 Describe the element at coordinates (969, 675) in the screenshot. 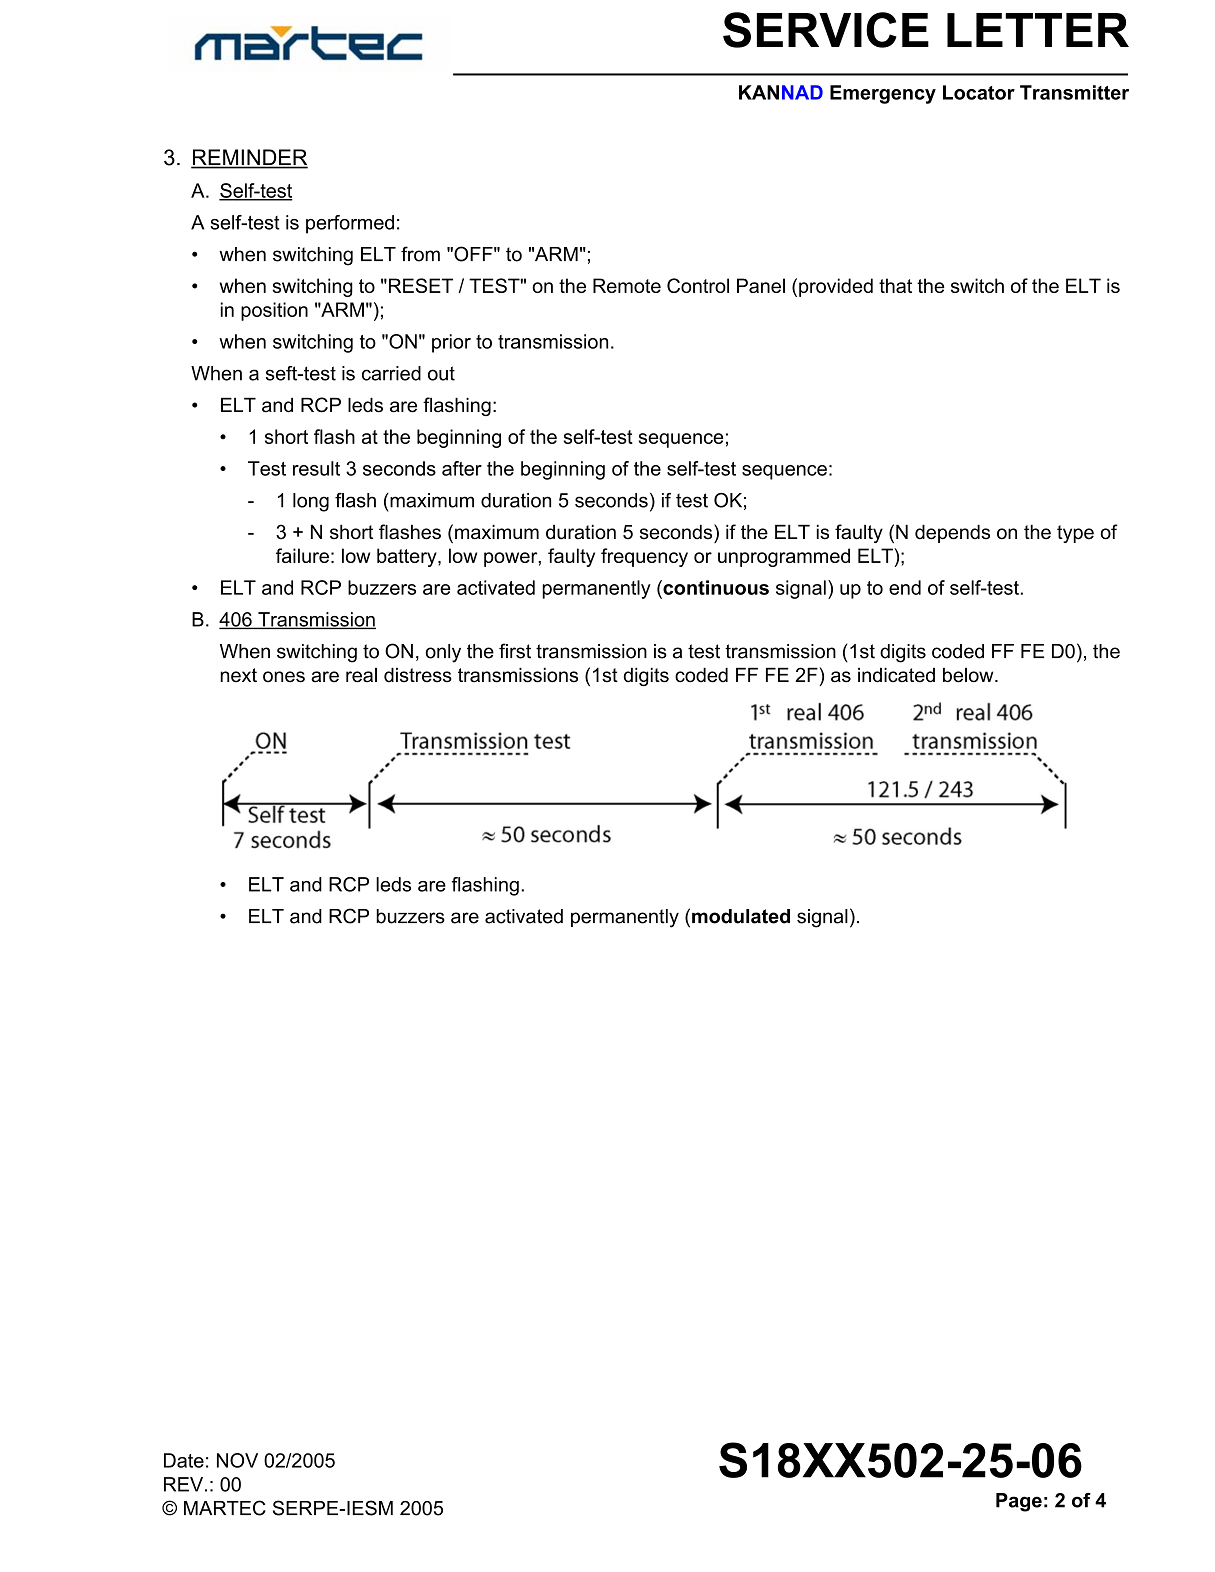

I see `below` at that location.
